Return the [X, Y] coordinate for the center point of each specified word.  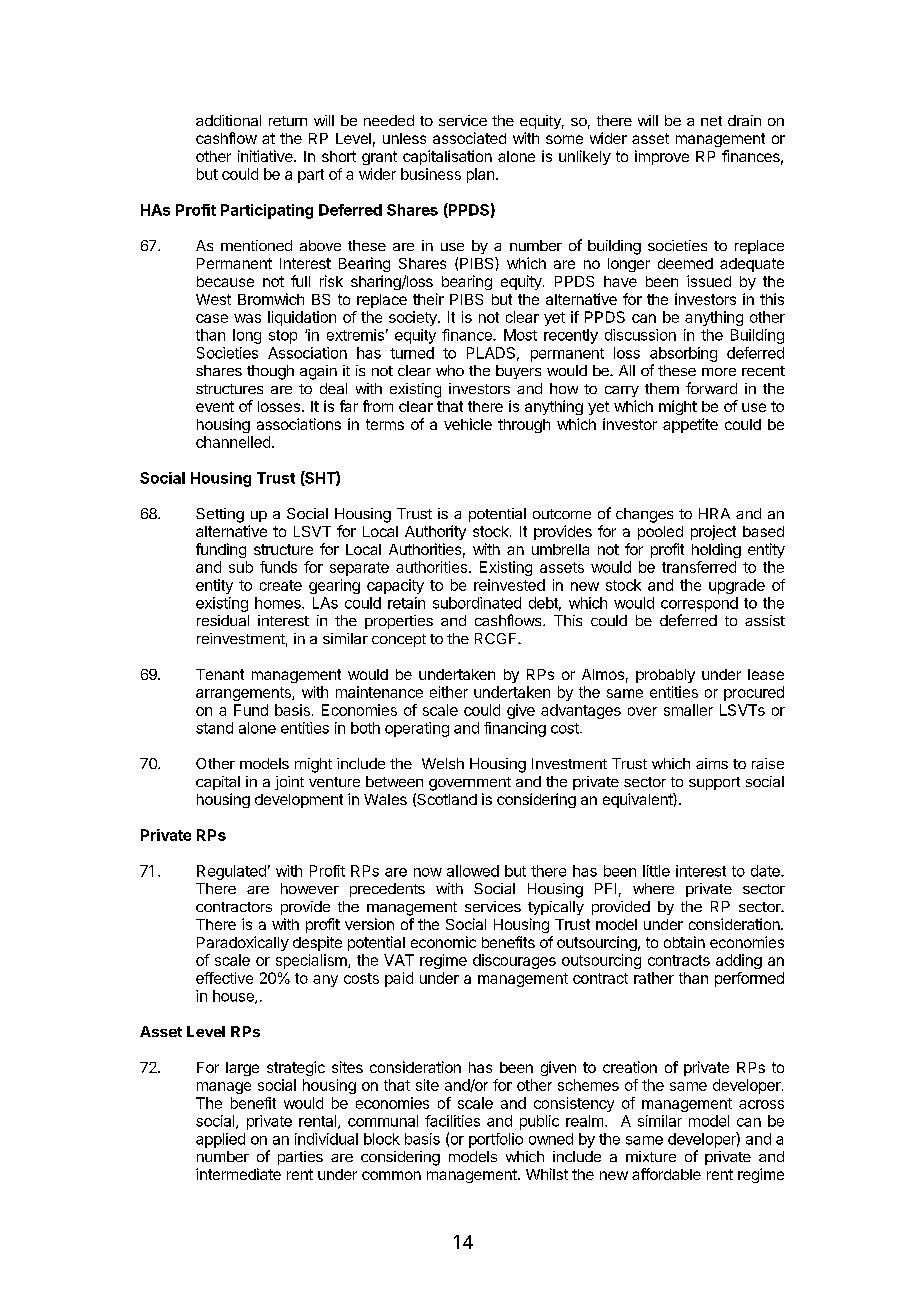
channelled [233, 442]
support [714, 783]
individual [326, 1139]
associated [469, 138]
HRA [714, 513]
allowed [473, 871]
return [288, 121]
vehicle [468, 424]
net [711, 121]
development [299, 801]
